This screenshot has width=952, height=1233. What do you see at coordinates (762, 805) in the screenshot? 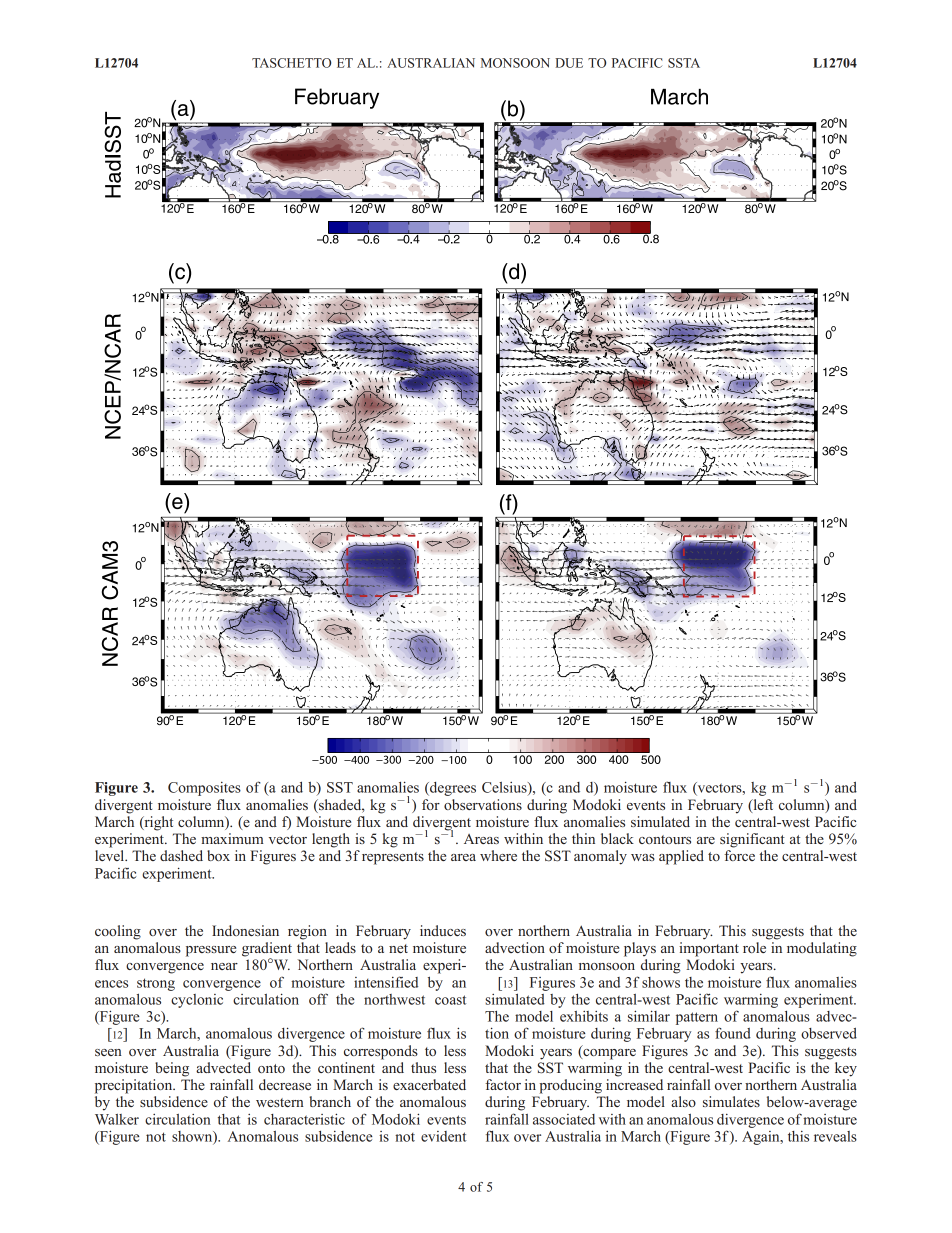
I see `left` at bounding box center [762, 805].
